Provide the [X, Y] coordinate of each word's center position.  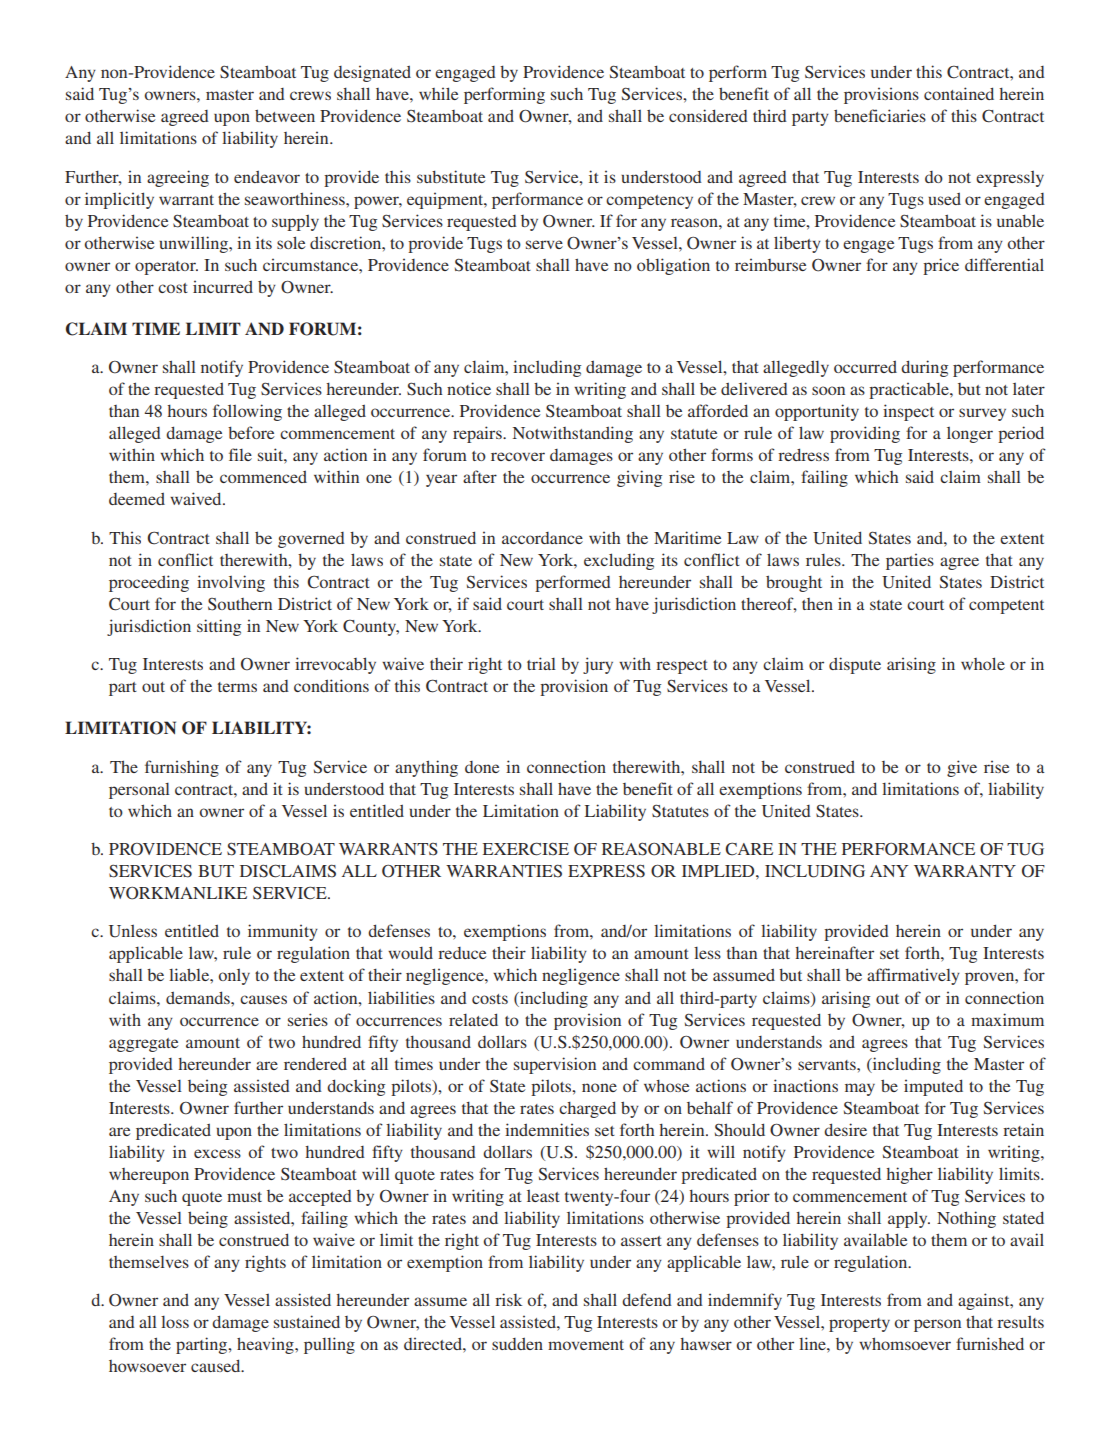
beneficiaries [880, 115]
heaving [266, 1345]
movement [586, 1345]
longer [970, 435]
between [285, 115]
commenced [263, 476]
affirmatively [913, 976]
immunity [283, 932]
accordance [542, 538]
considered [708, 115]
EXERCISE [526, 849]
